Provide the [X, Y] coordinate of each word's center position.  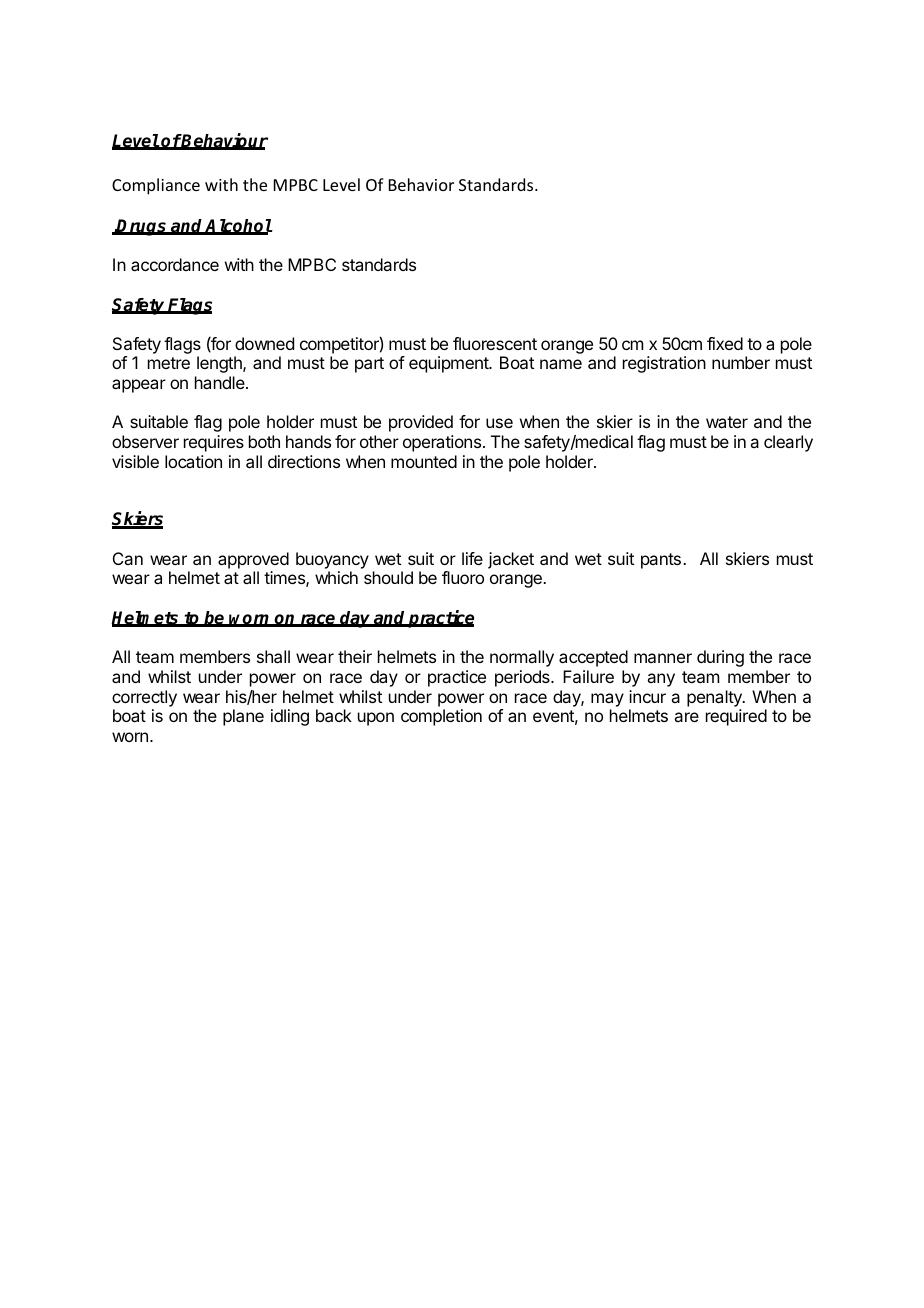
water [727, 422]
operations [442, 443]
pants [661, 561]
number [741, 362]
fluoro [463, 577]
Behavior [421, 184]
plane [243, 717]
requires [214, 443]
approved [253, 560]
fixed [725, 343]
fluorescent [495, 343]
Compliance [156, 186]
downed [264, 343]
